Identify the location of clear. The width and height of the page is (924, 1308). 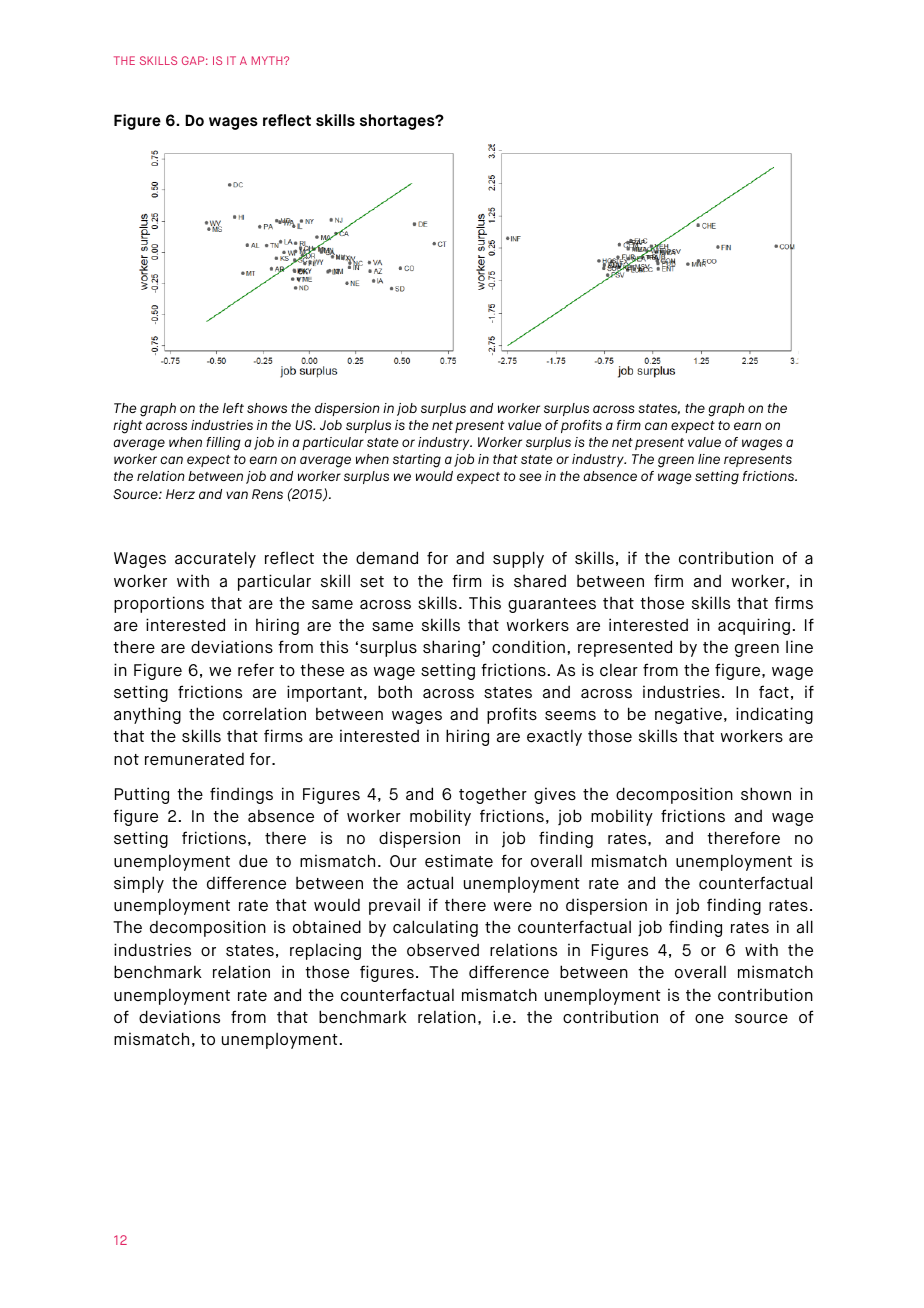
(619, 670).
